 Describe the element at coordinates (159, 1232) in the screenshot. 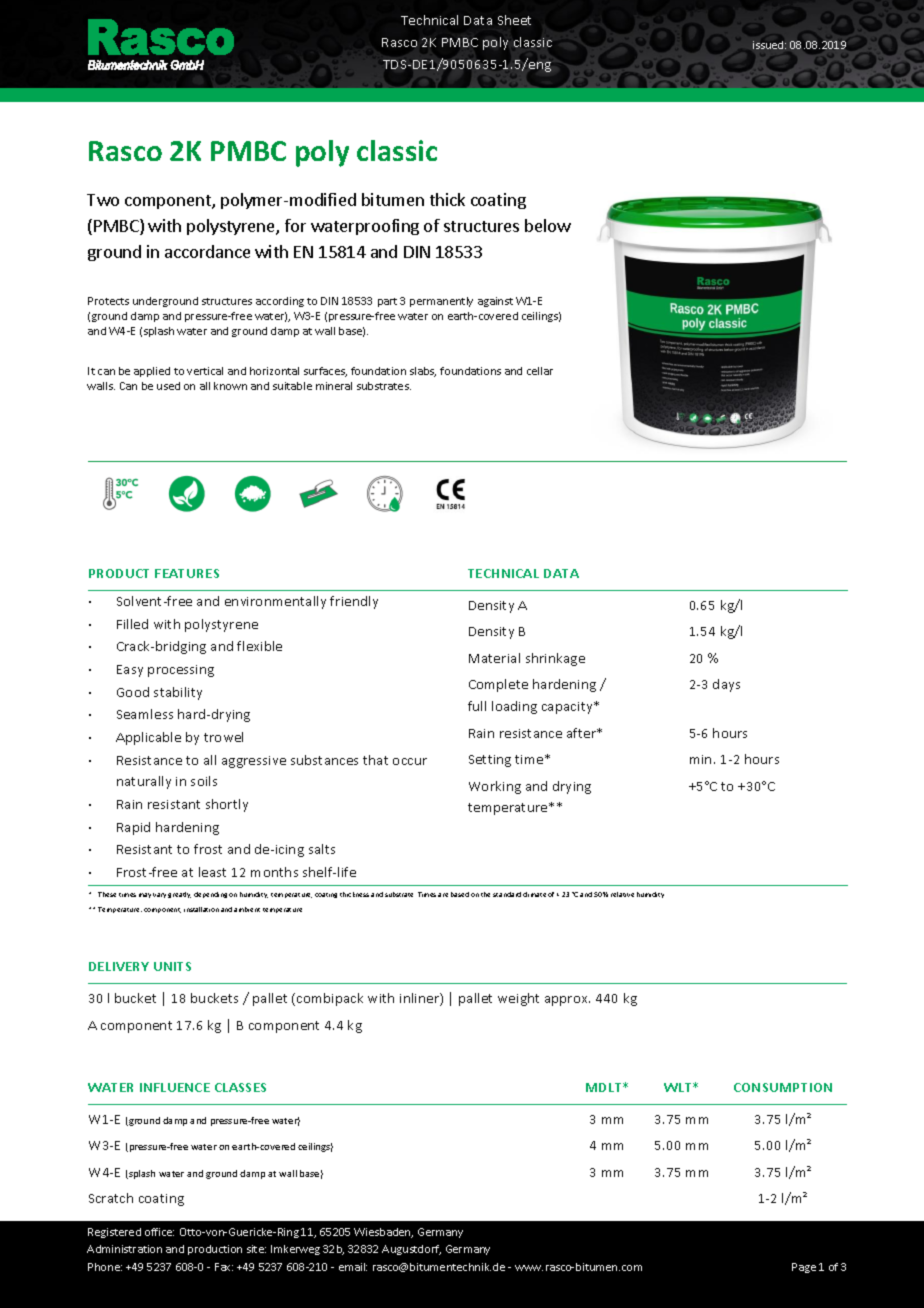

I see `office` at that location.
